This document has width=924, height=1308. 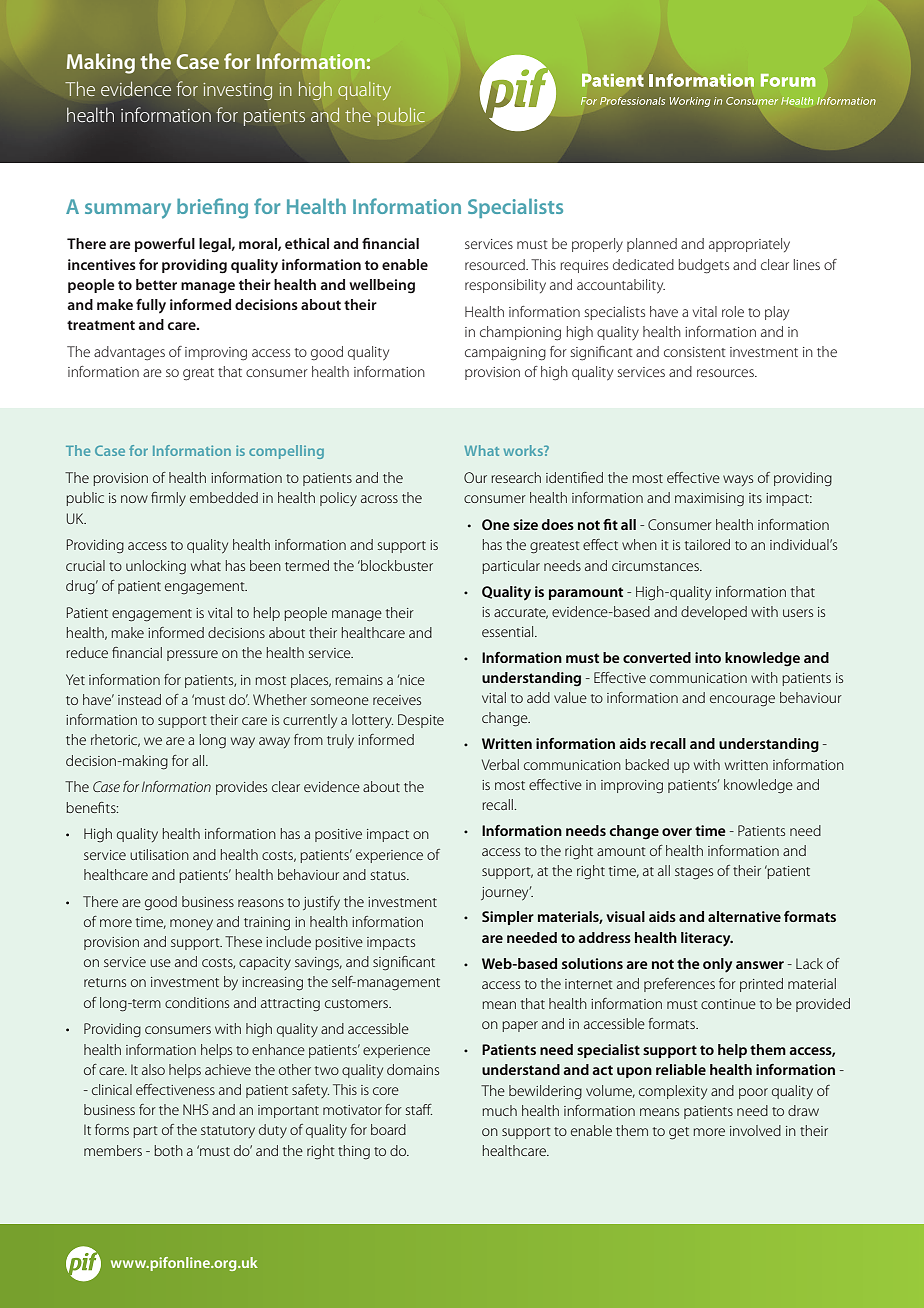 I want to click on resourced, so click(x=496, y=264).
